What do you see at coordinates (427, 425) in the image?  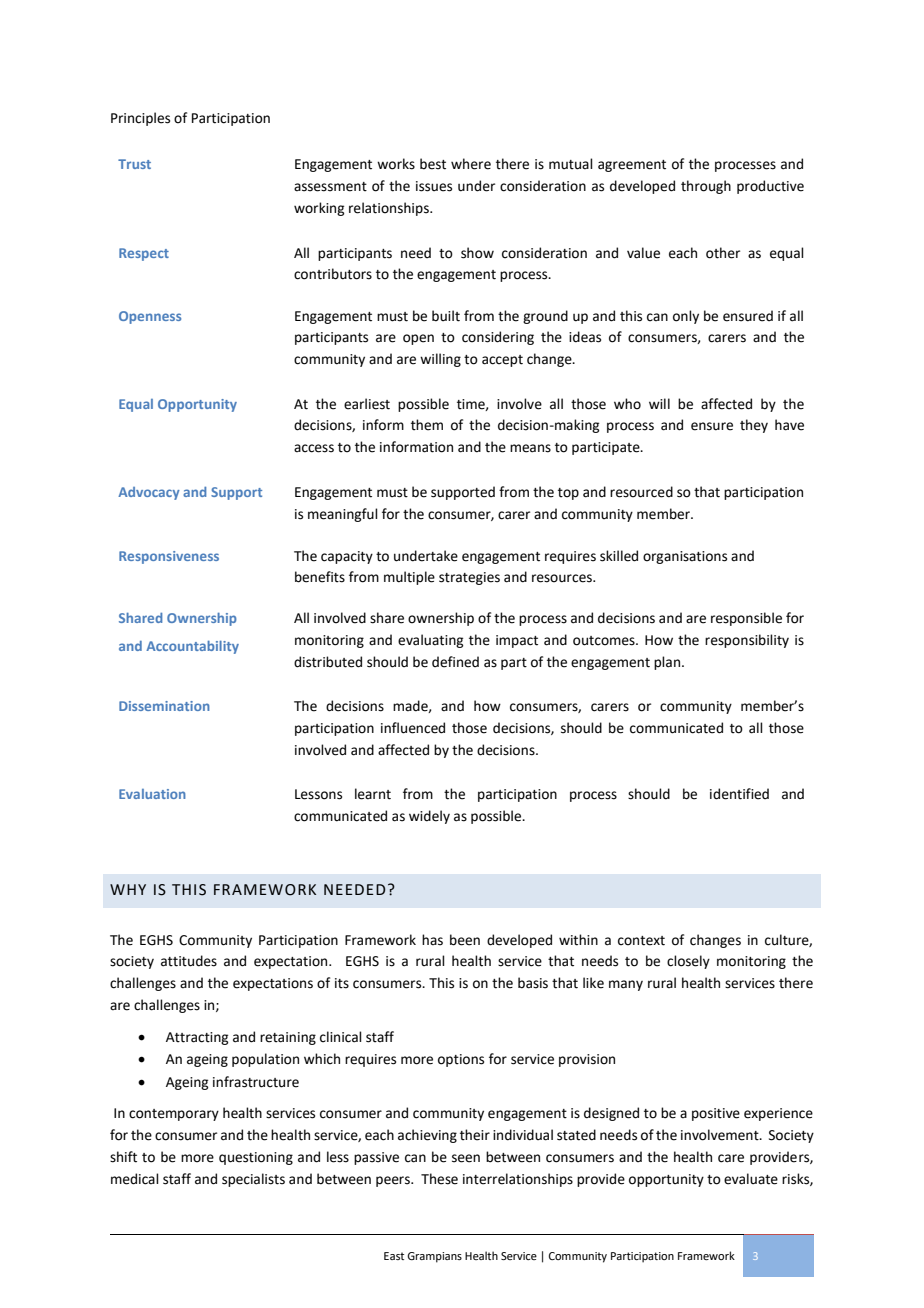 I see `them` at bounding box center [427, 425].
